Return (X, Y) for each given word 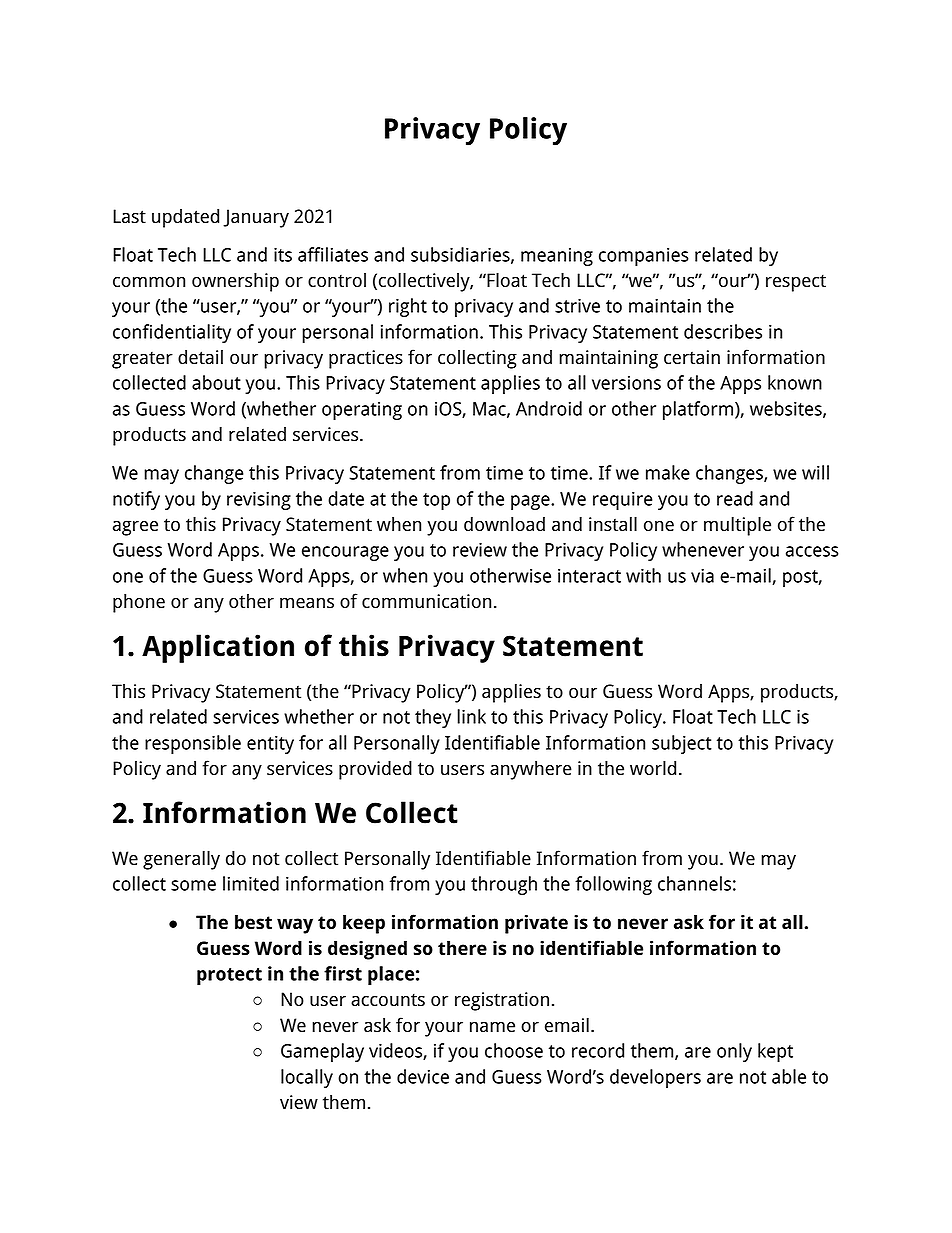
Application (218, 648)
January (256, 218)
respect (796, 283)
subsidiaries (460, 254)
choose (514, 1050)
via (702, 575)
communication (426, 601)
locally (307, 1078)
